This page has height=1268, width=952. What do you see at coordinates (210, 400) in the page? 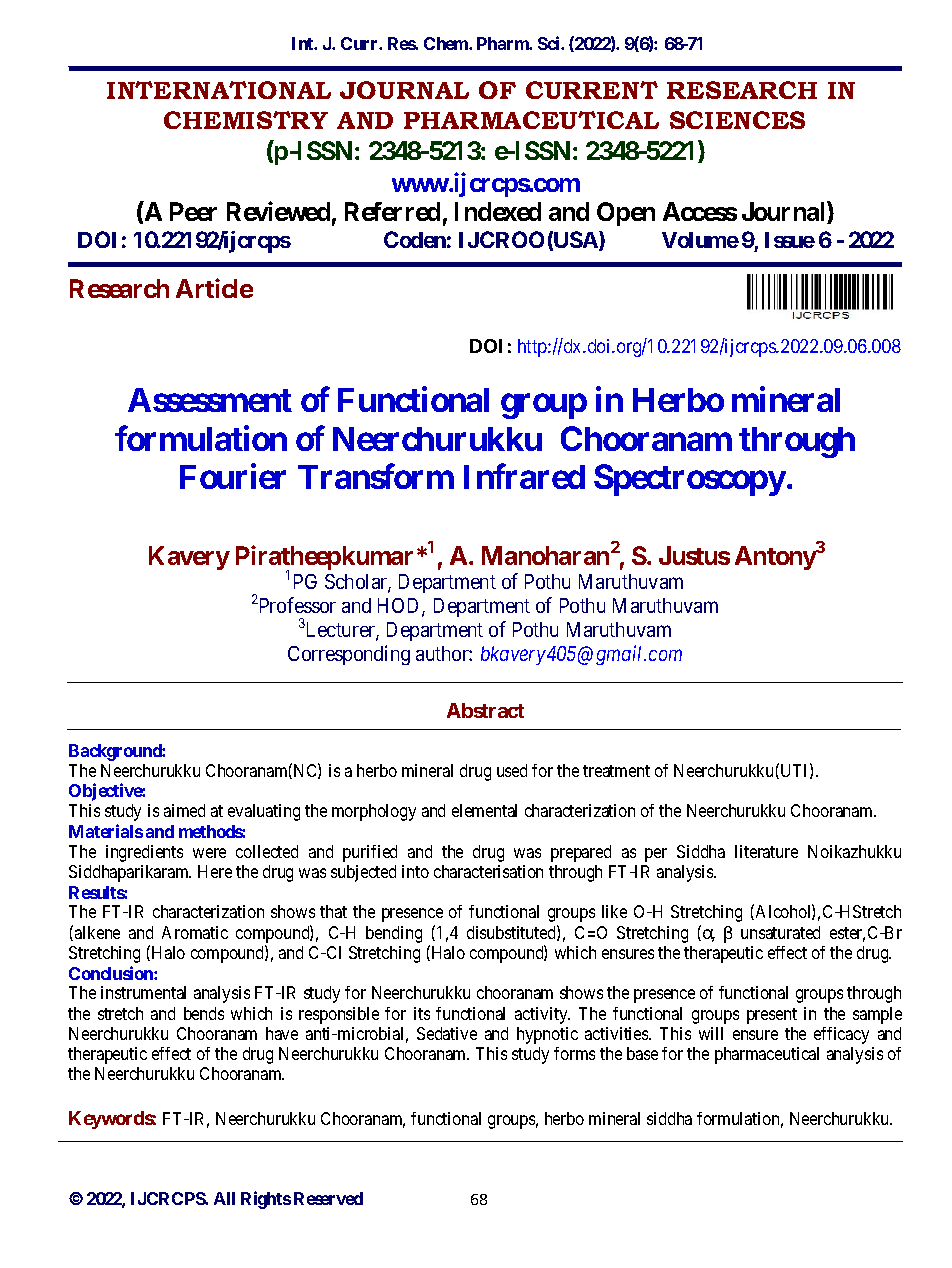
I see `Assessment` at bounding box center [210, 400].
